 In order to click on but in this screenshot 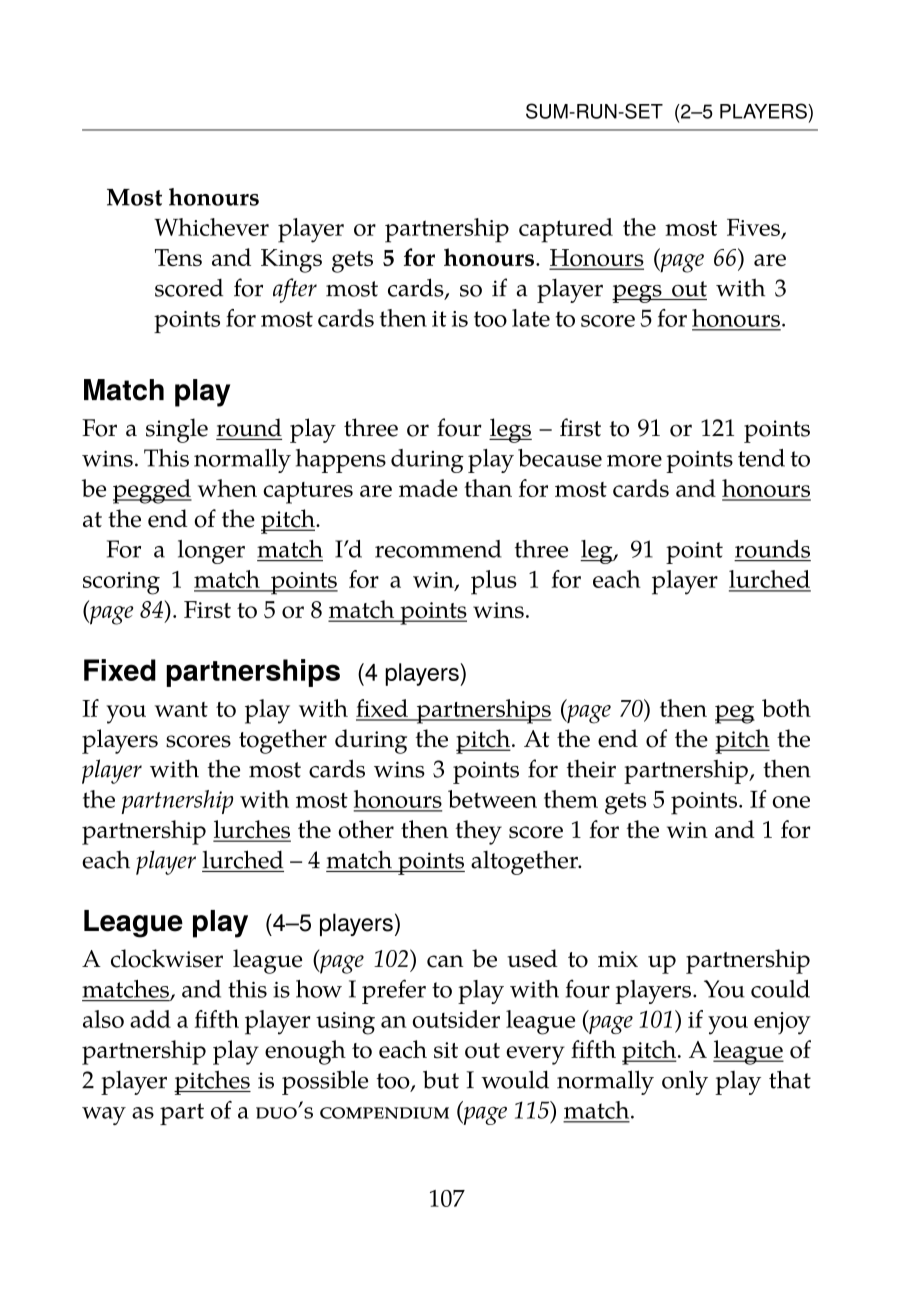, I will do `click(441, 1079)`.
